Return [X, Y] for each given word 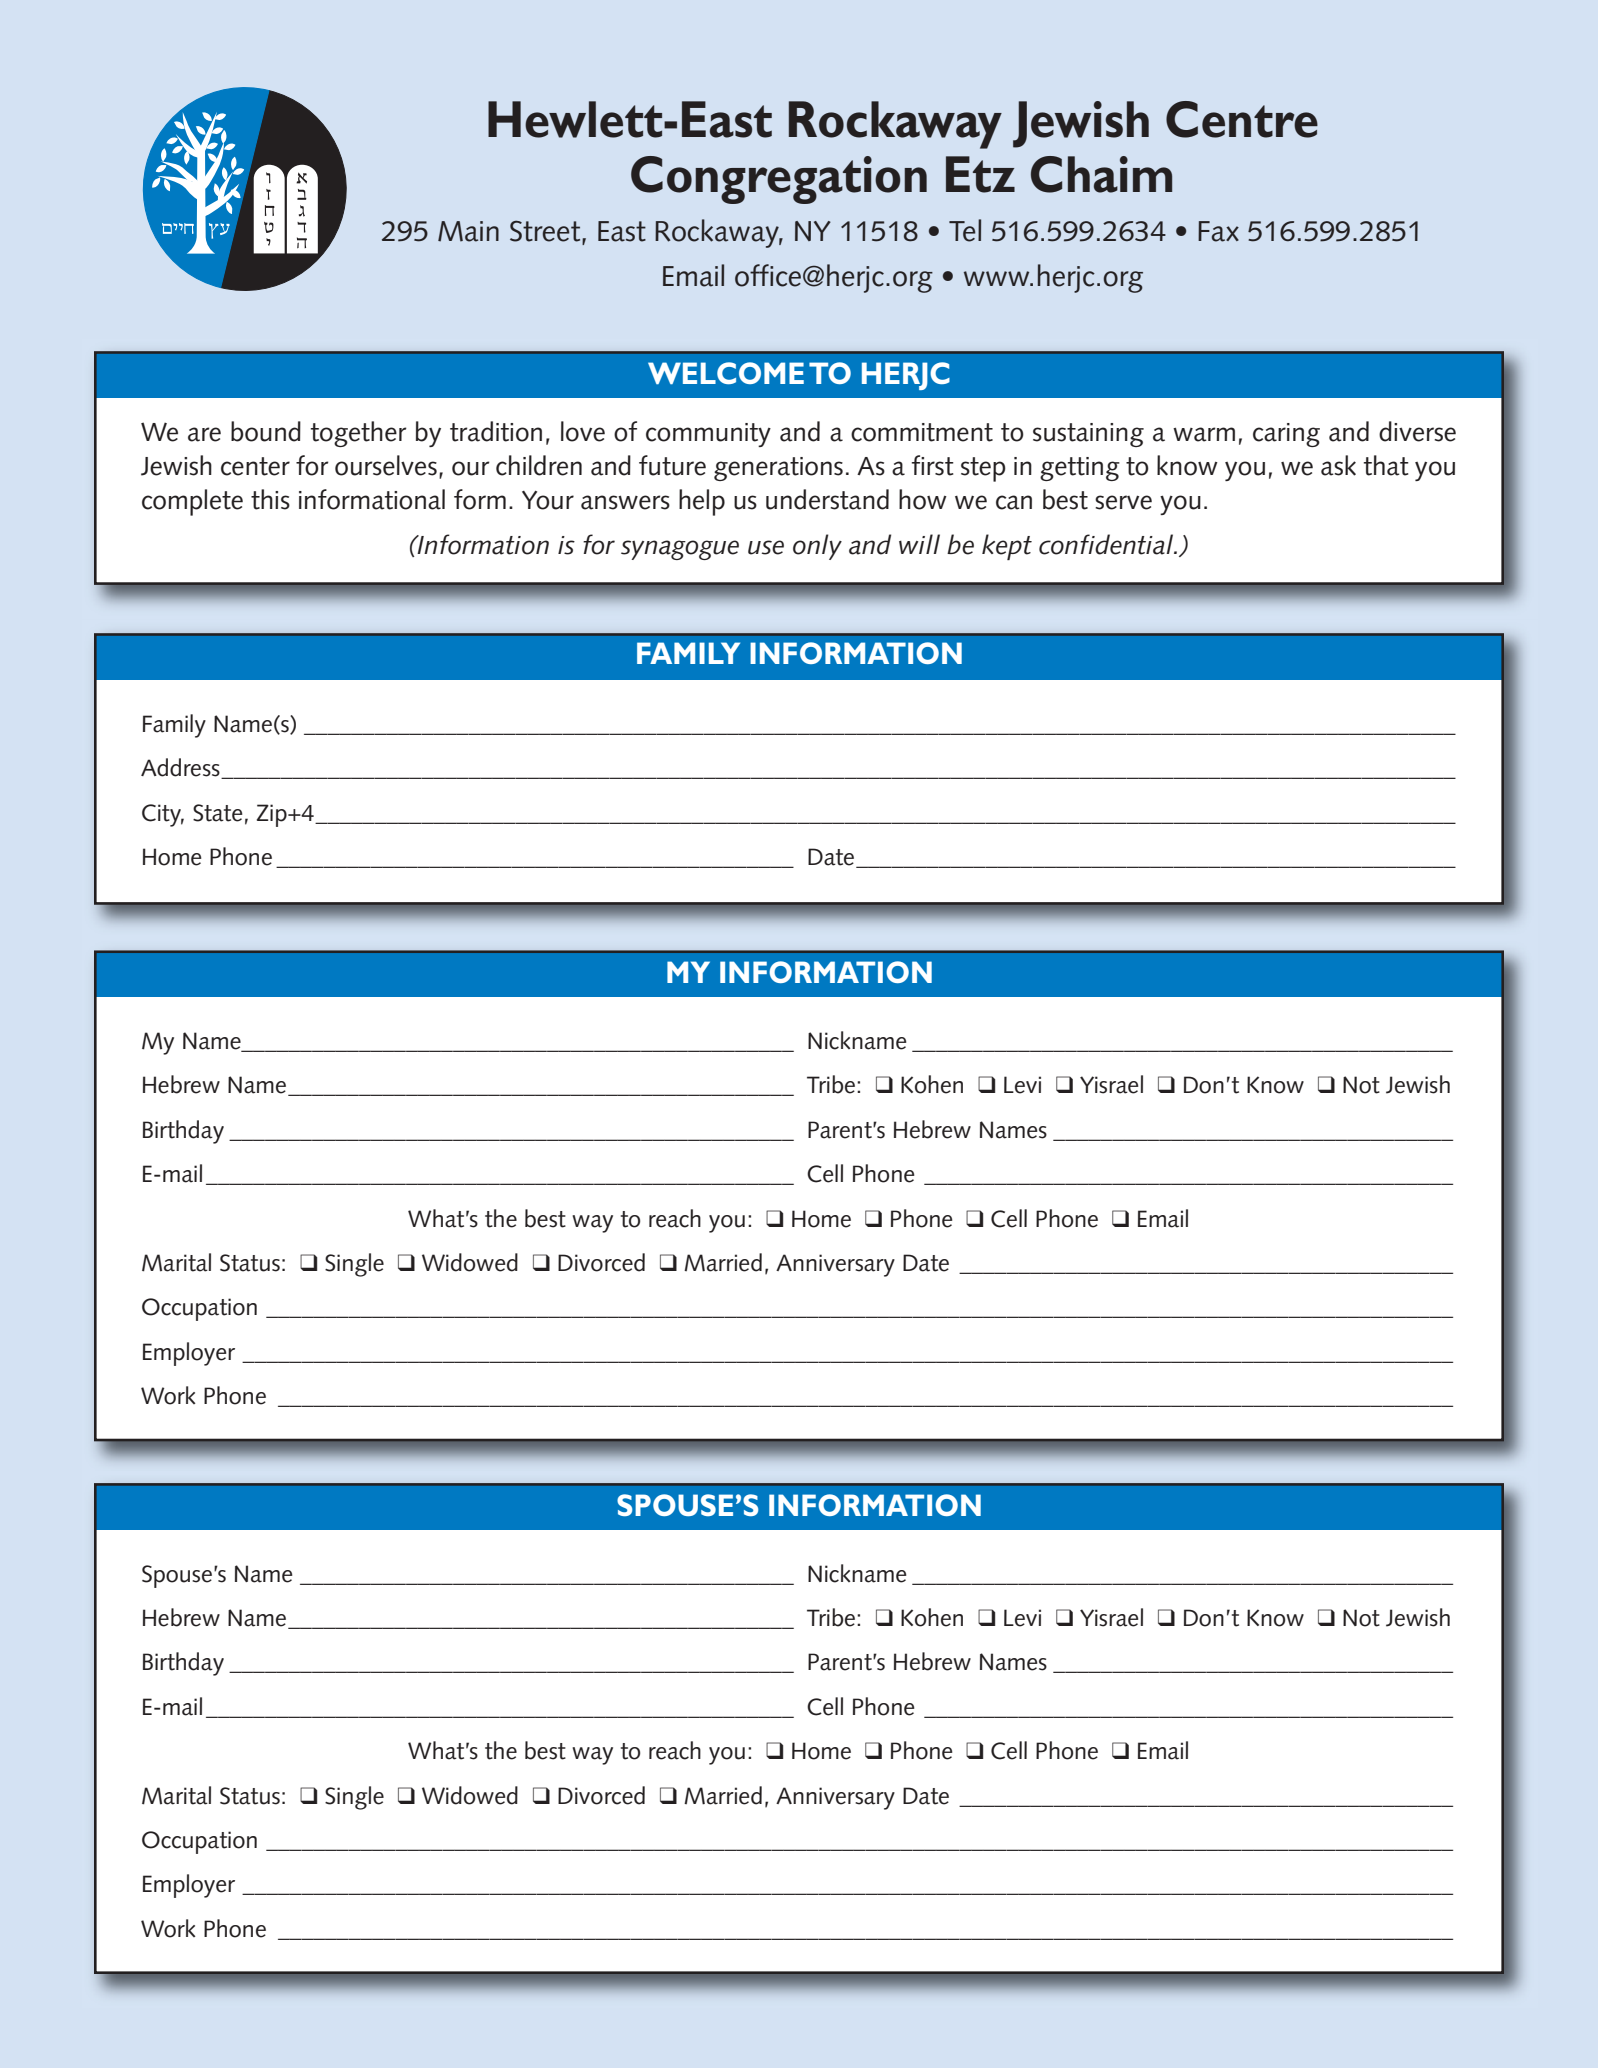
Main [468, 231]
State [218, 813]
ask [1338, 465]
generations [778, 469]
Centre [1242, 119]
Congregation [779, 180]
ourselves [386, 465]
